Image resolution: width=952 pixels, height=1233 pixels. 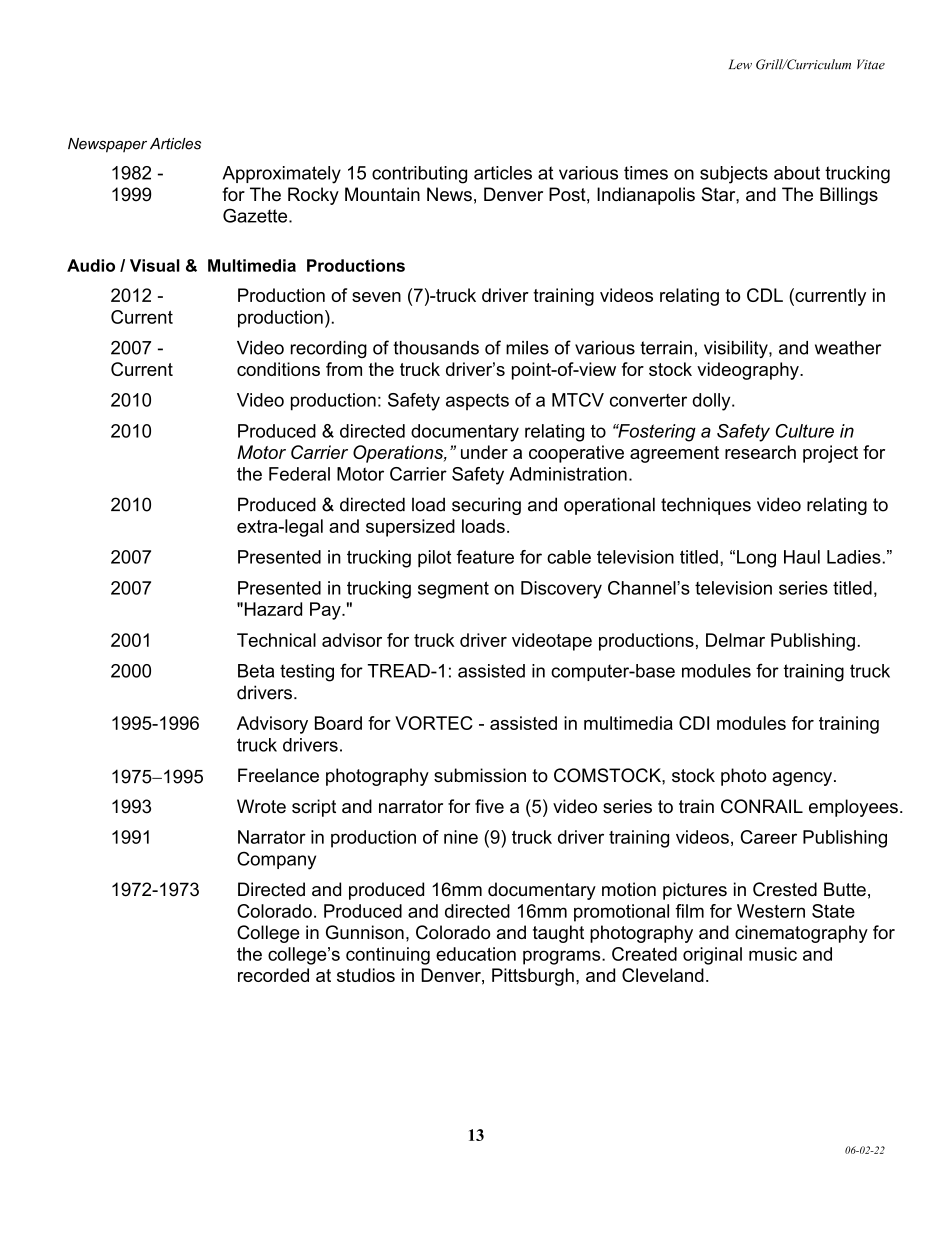 I want to click on Lew, so click(x=740, y=64).
